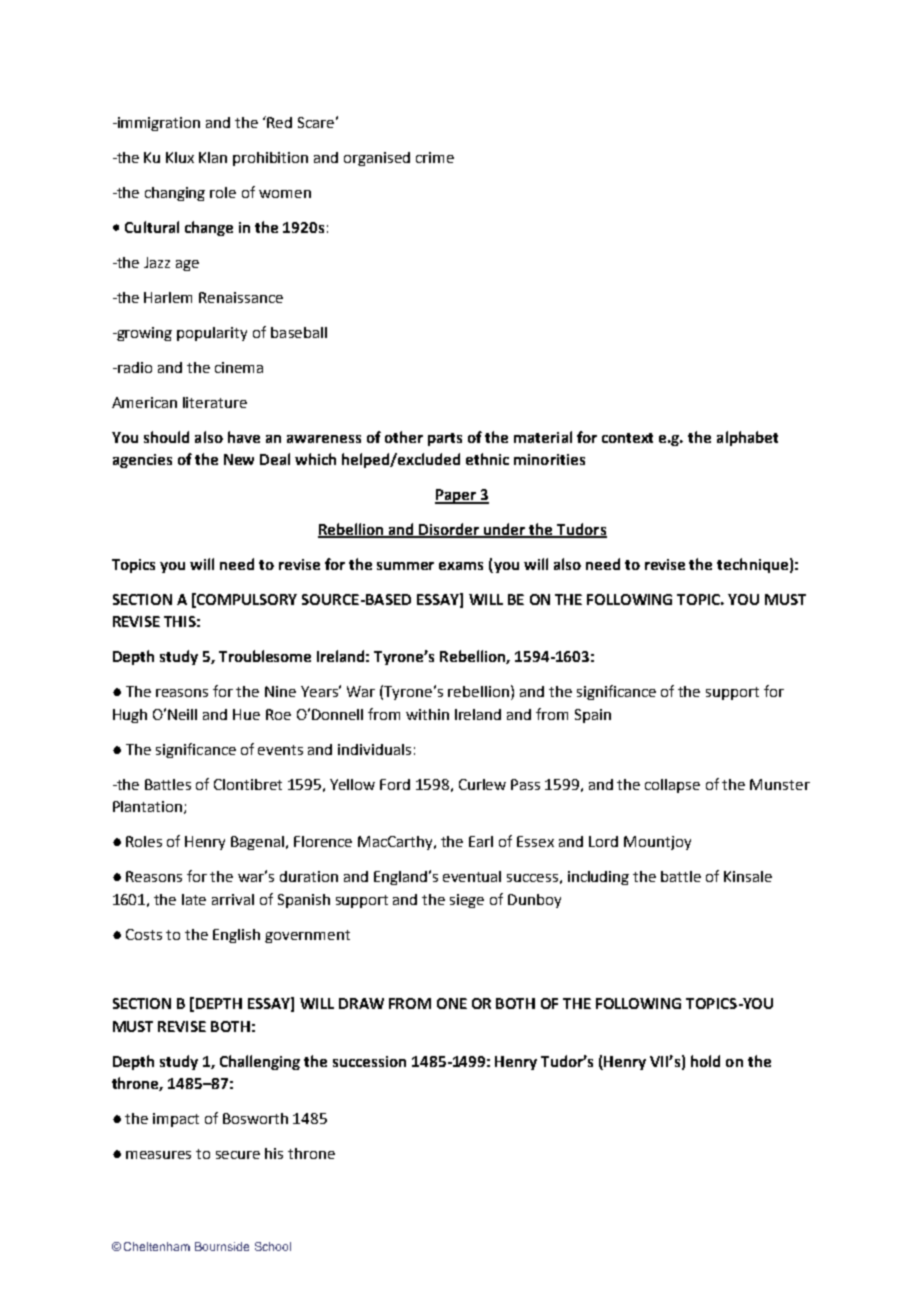 The width and height of the screenshot is (924, 1308). I want to click on crime, so click(435, 157).
